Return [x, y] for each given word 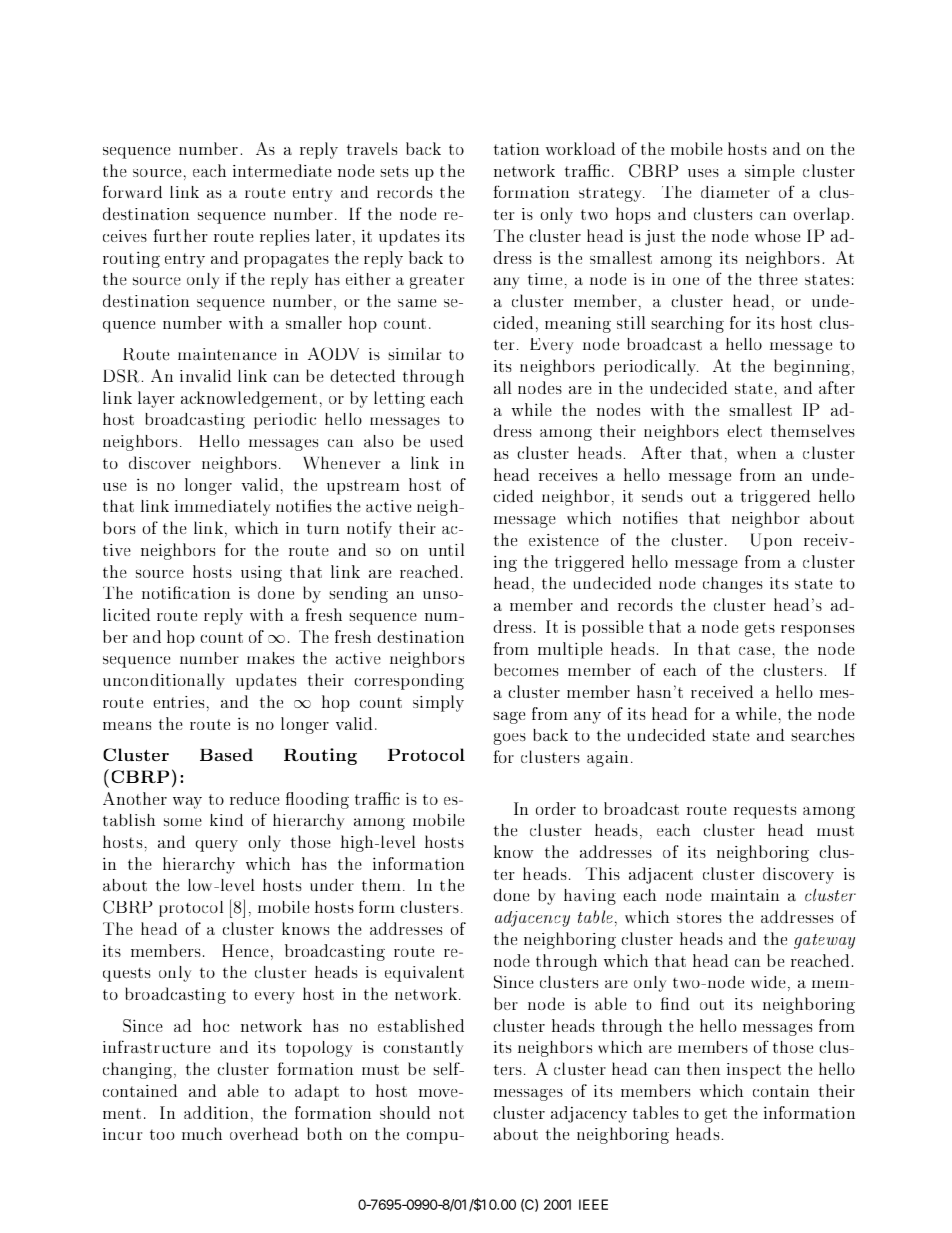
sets [395, 171]
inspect [754, 1071]
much [202, 1133]
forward [132, 192]
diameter [735, 192]
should [405, 1112]
